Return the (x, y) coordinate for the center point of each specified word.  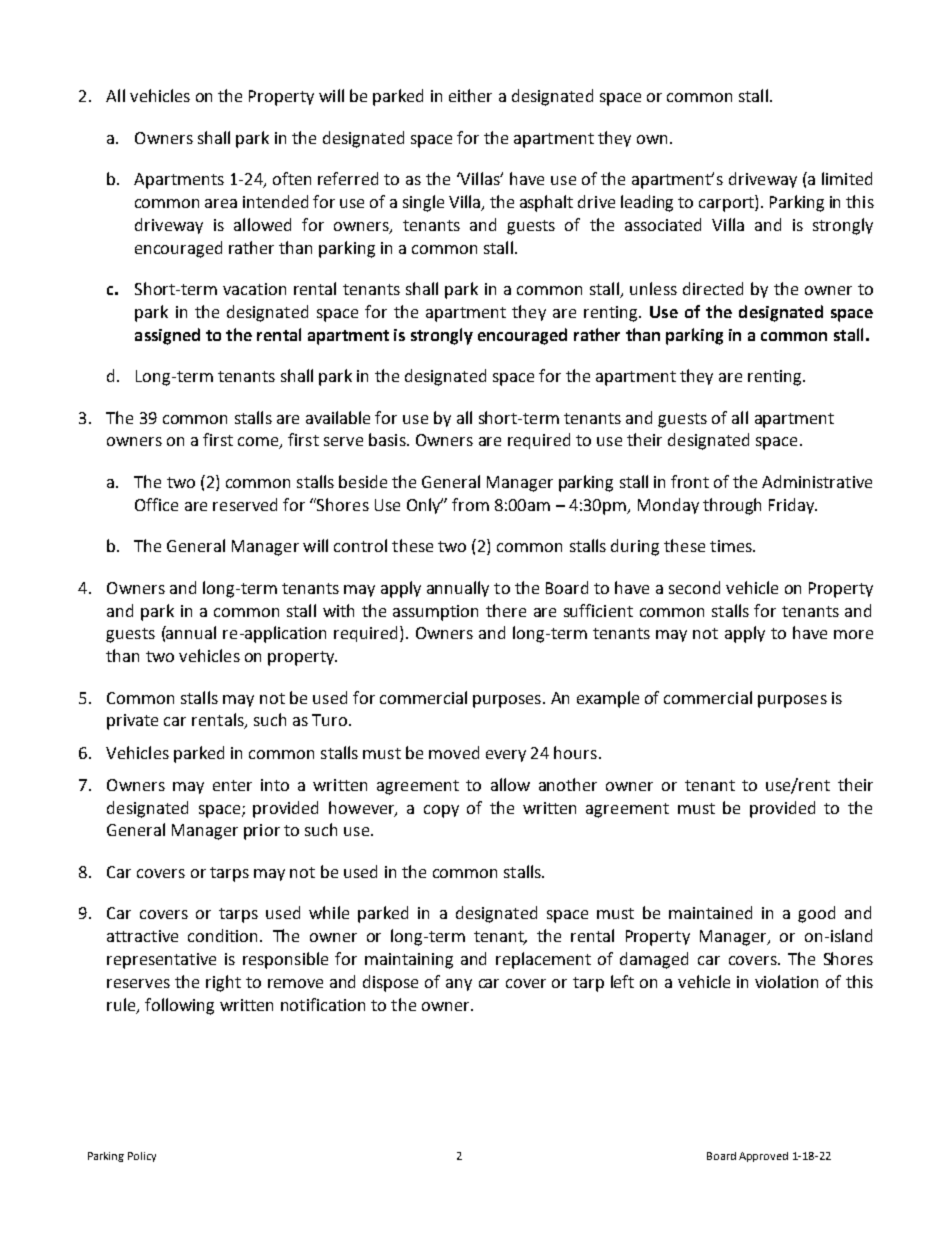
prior (262, 832)
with (338, 610)
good (816, 914)
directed (713, 288)
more (853, 634)
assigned (167, 336)
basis (388, 439)
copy (441, 811)
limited (847, 178)
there (506, 610)
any (459, 985)
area (221, 203)
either (470, 95)
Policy (142, 1157)
